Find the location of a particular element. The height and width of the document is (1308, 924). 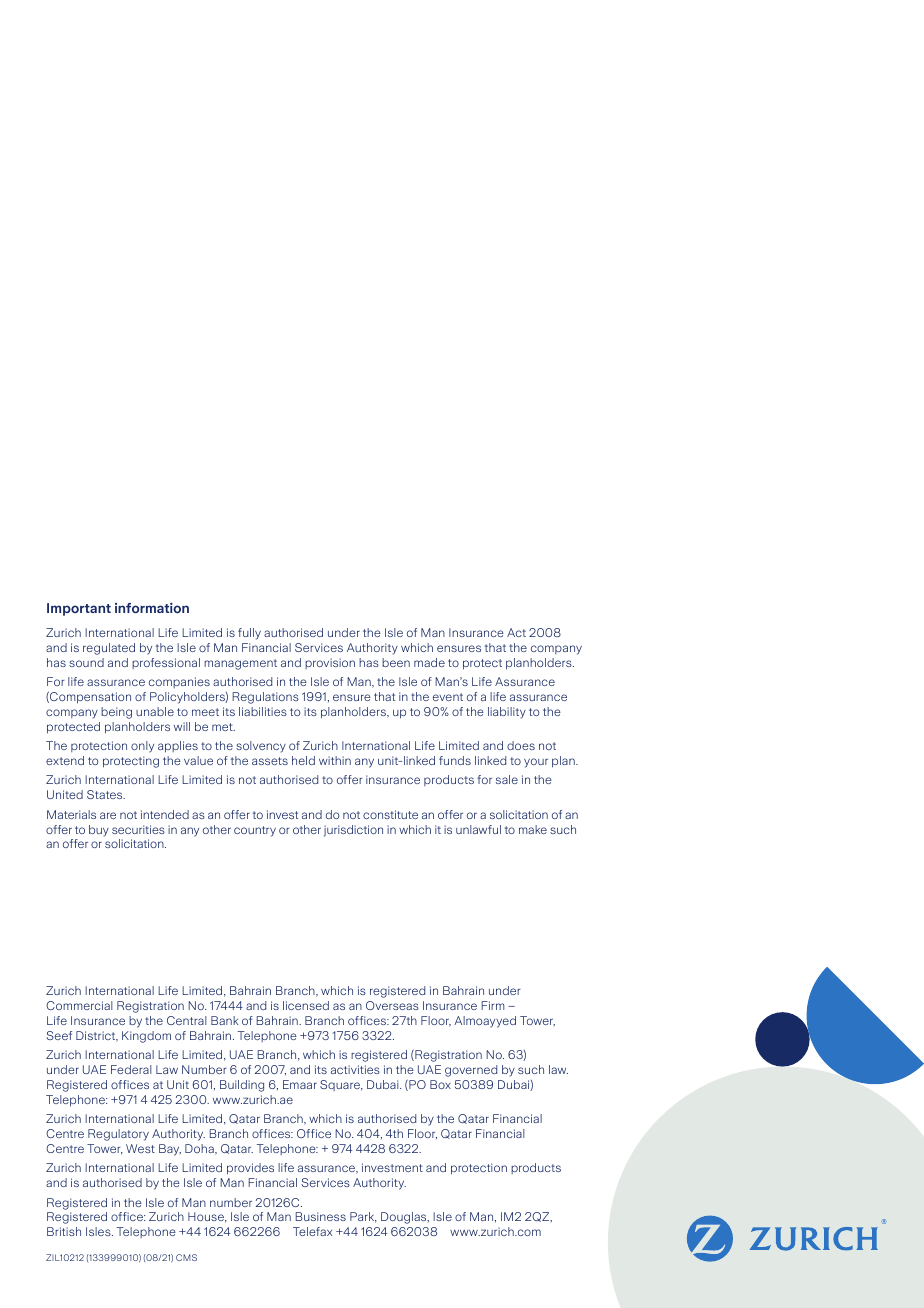

country is located at coordinates (255, 831).
